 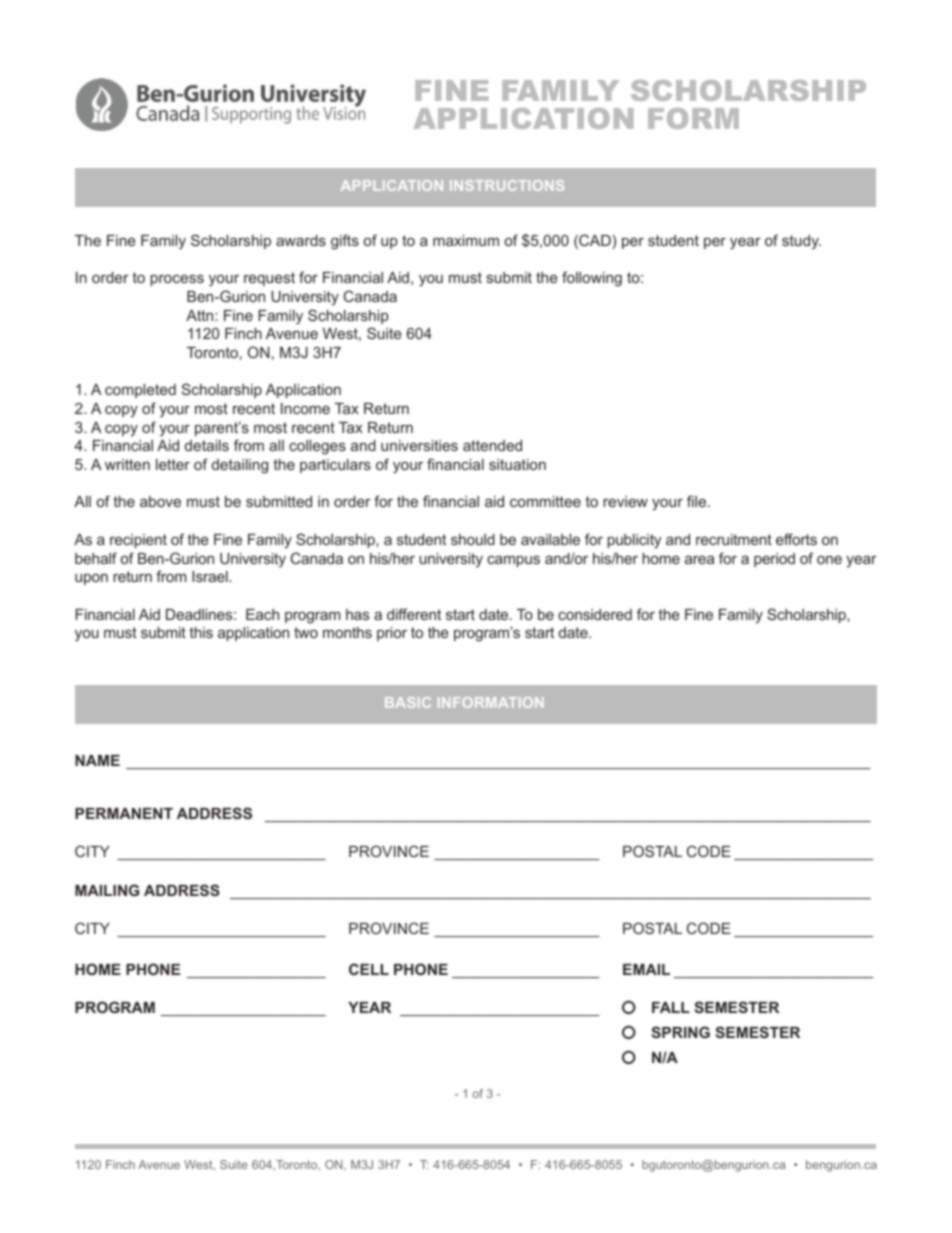 I want to click on universities, so click(x=419, y=445).
